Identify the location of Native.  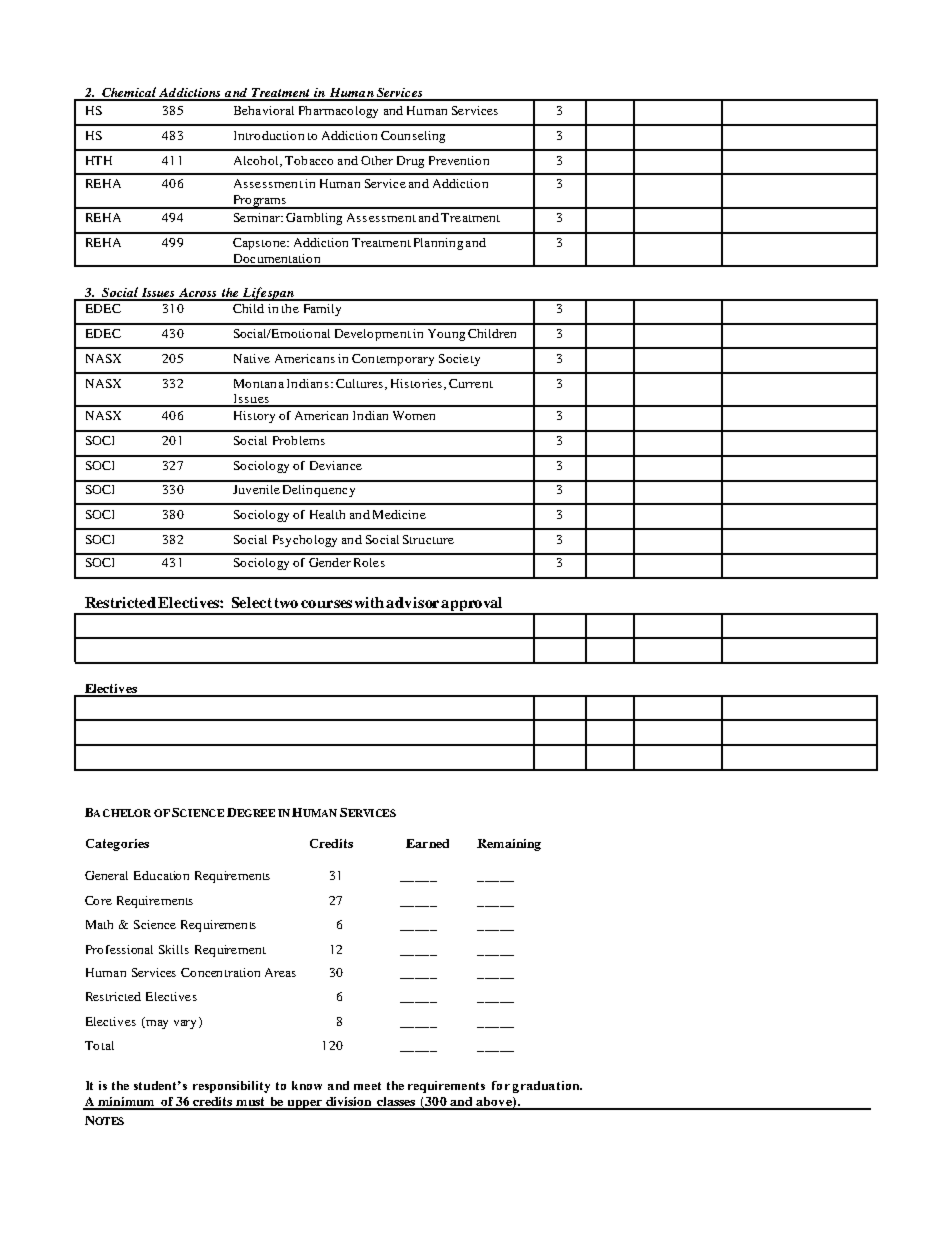
(252, 358).
